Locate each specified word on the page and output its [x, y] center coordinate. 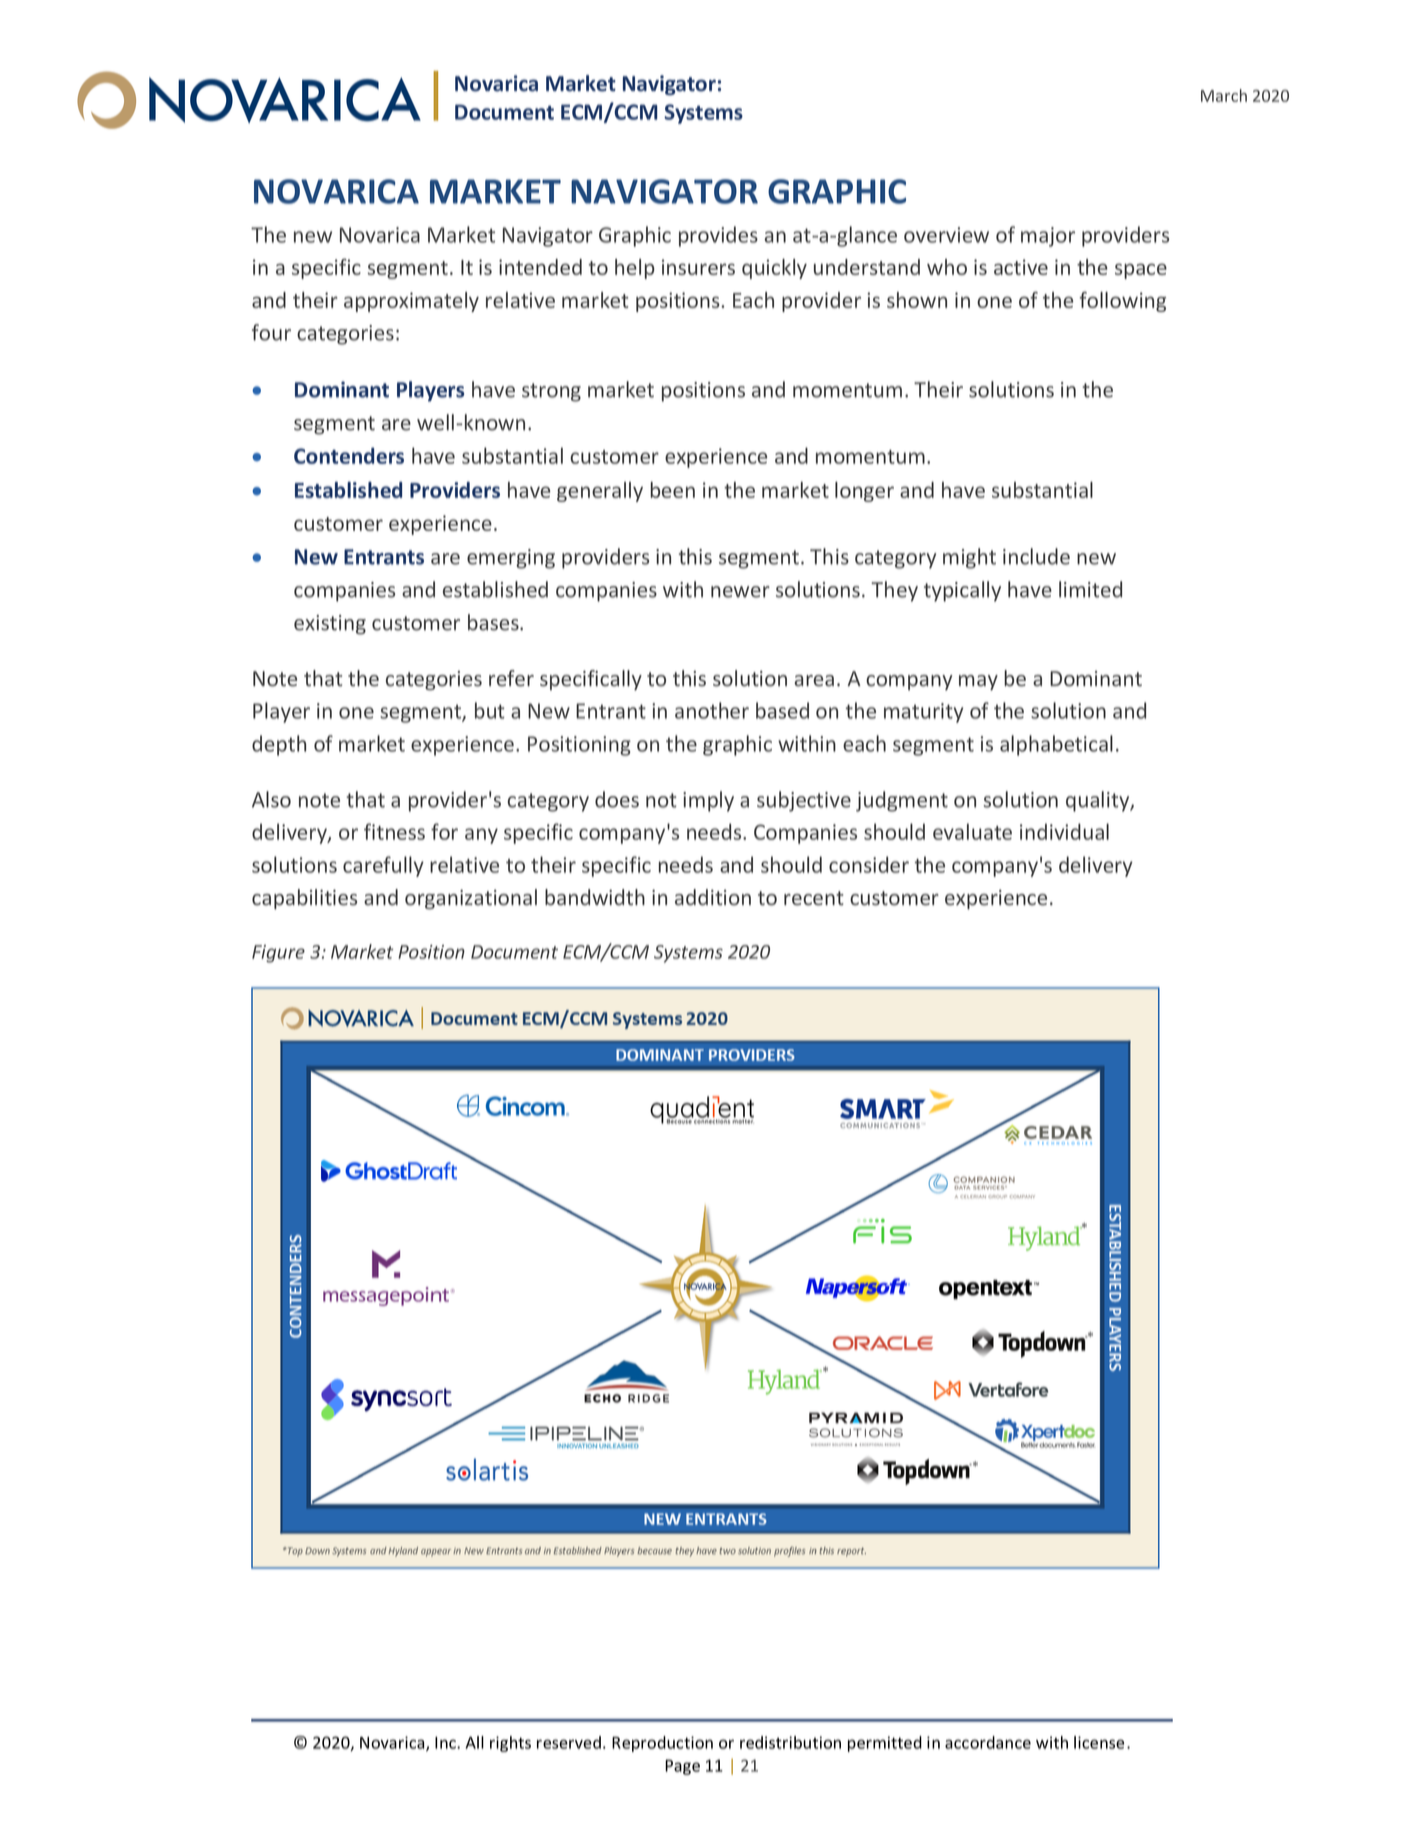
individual [1064, 831]
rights [510, 1744]
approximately [411, 302]
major [1048, 237]
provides [718, 236]
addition [713, 897]
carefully [383, 866]
